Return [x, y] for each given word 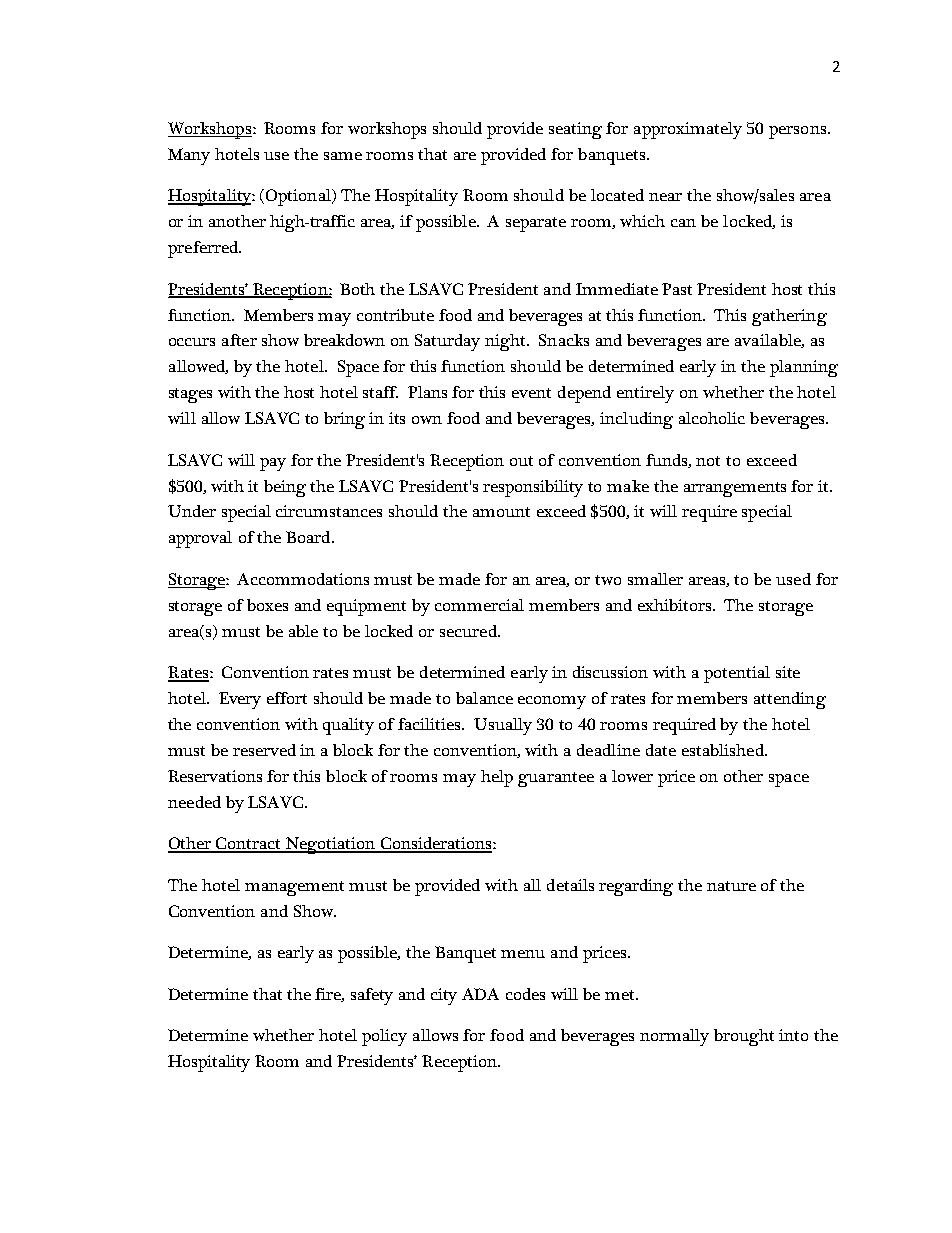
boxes [267, 605]
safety [372, 996]
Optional [299, 197]
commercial [479, 605]
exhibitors [676, 605]
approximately [688, 130]
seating [575, 130]
